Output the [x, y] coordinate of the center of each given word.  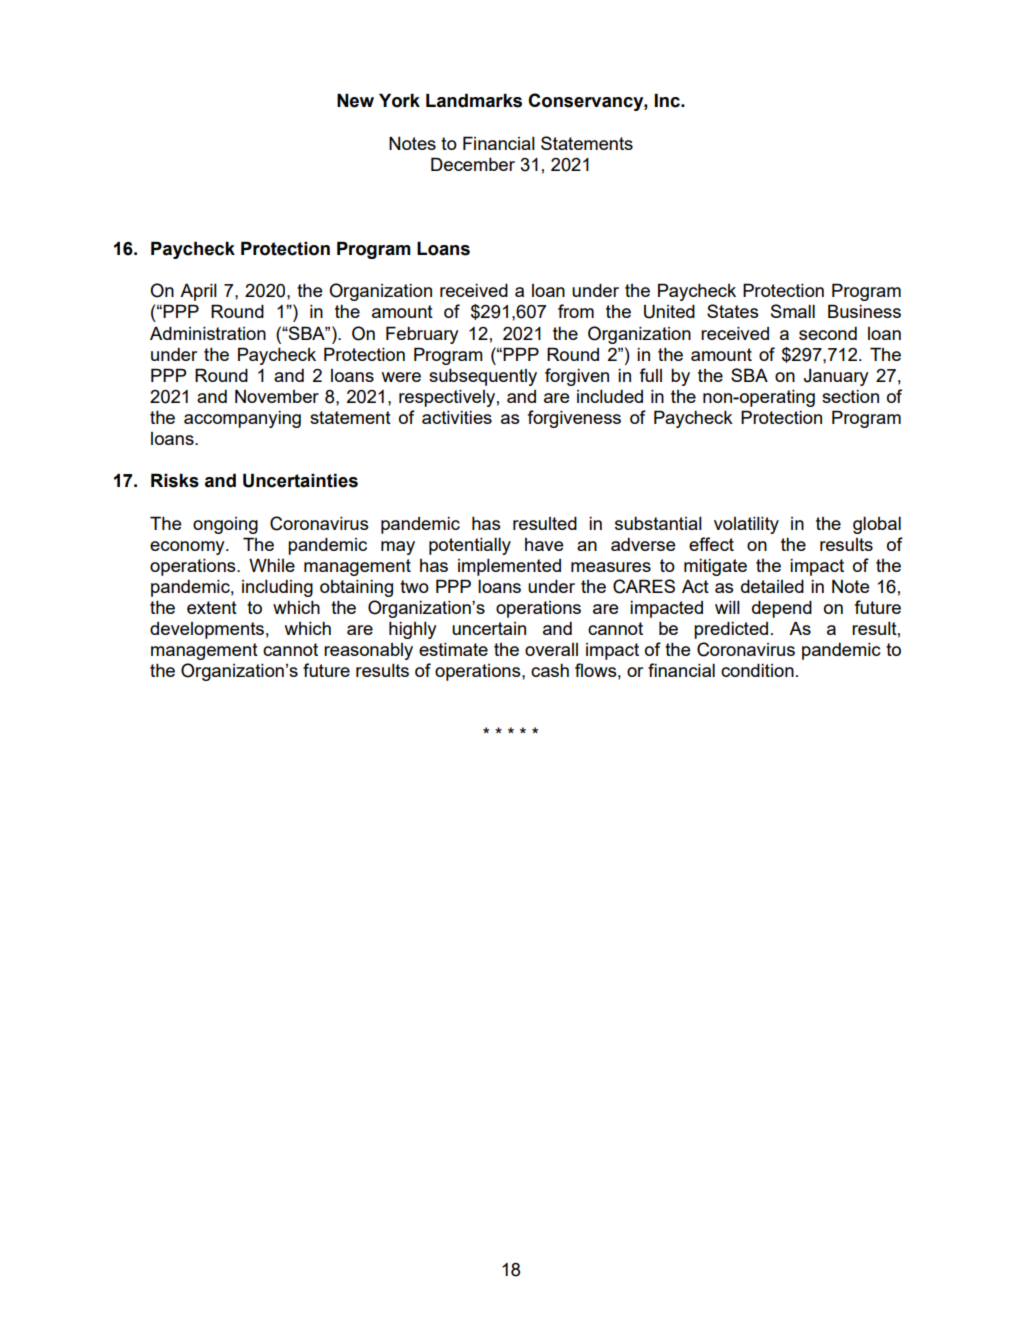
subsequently [483, 377]
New [355, 100]
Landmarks [474, 100]
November [277, 396]
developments [207, 630]
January [836, 377]
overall [551, 649]
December [473, 164]
